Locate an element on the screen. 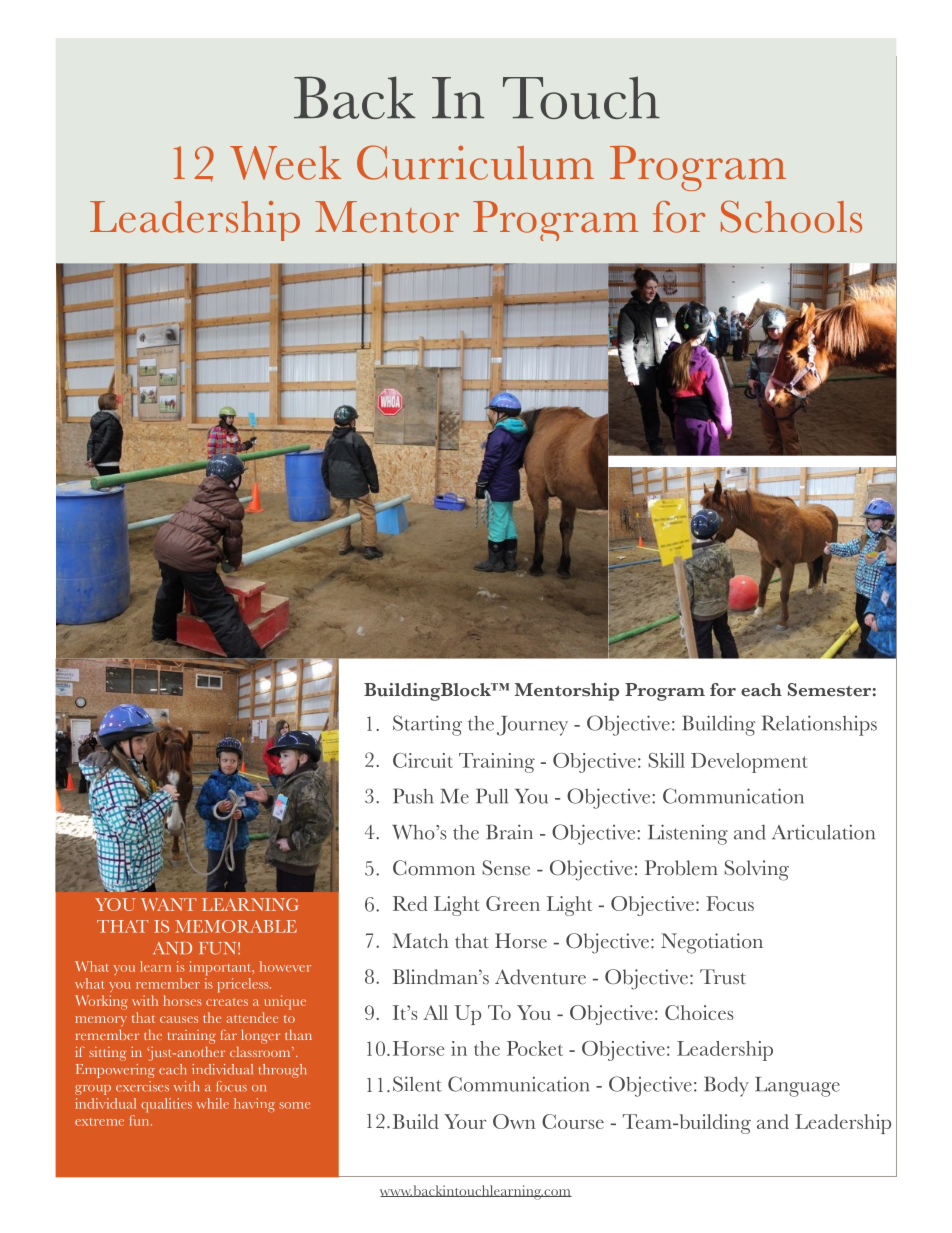  Common is located at coordinates (434, 868).
